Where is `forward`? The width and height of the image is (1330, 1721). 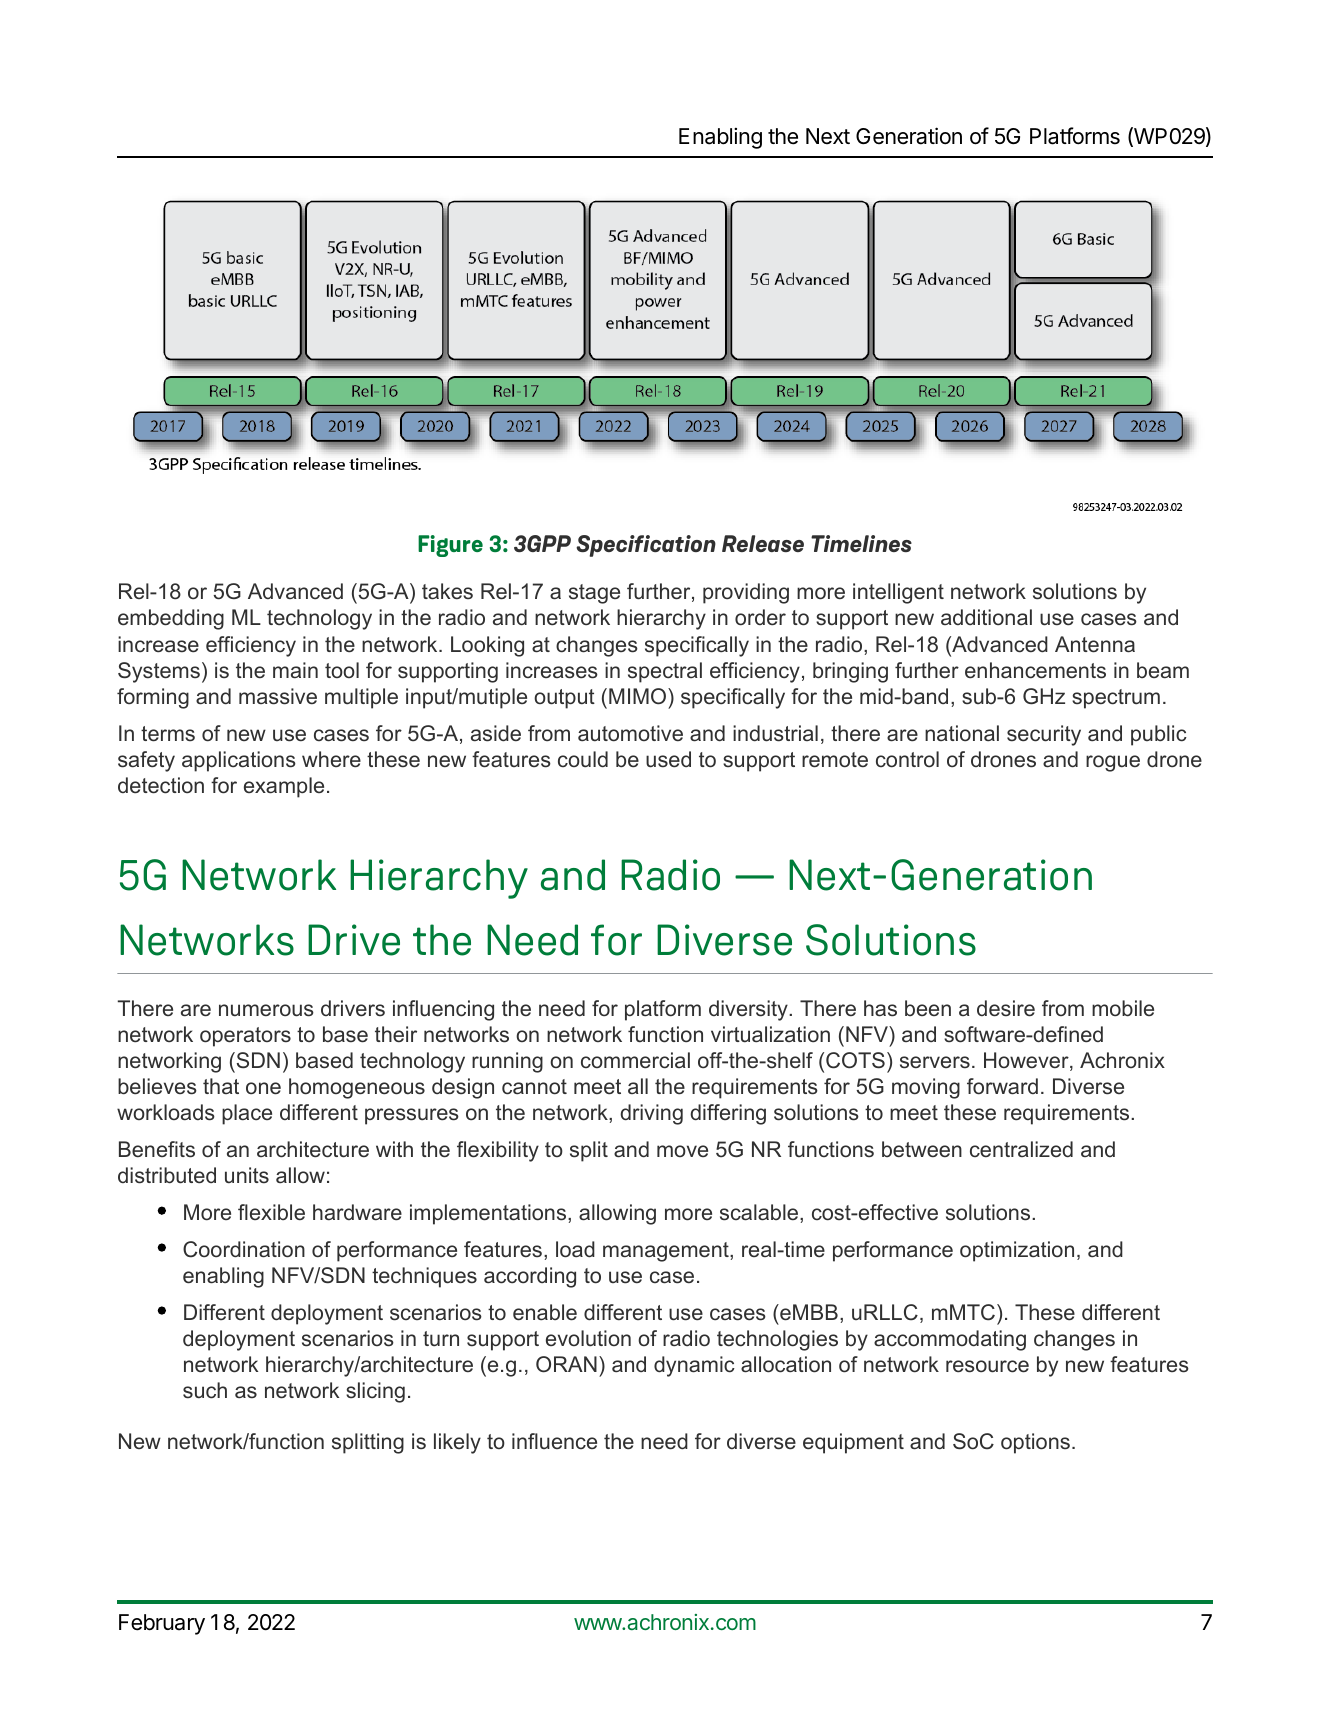 forward is located at coordinates (1002, 1086).
